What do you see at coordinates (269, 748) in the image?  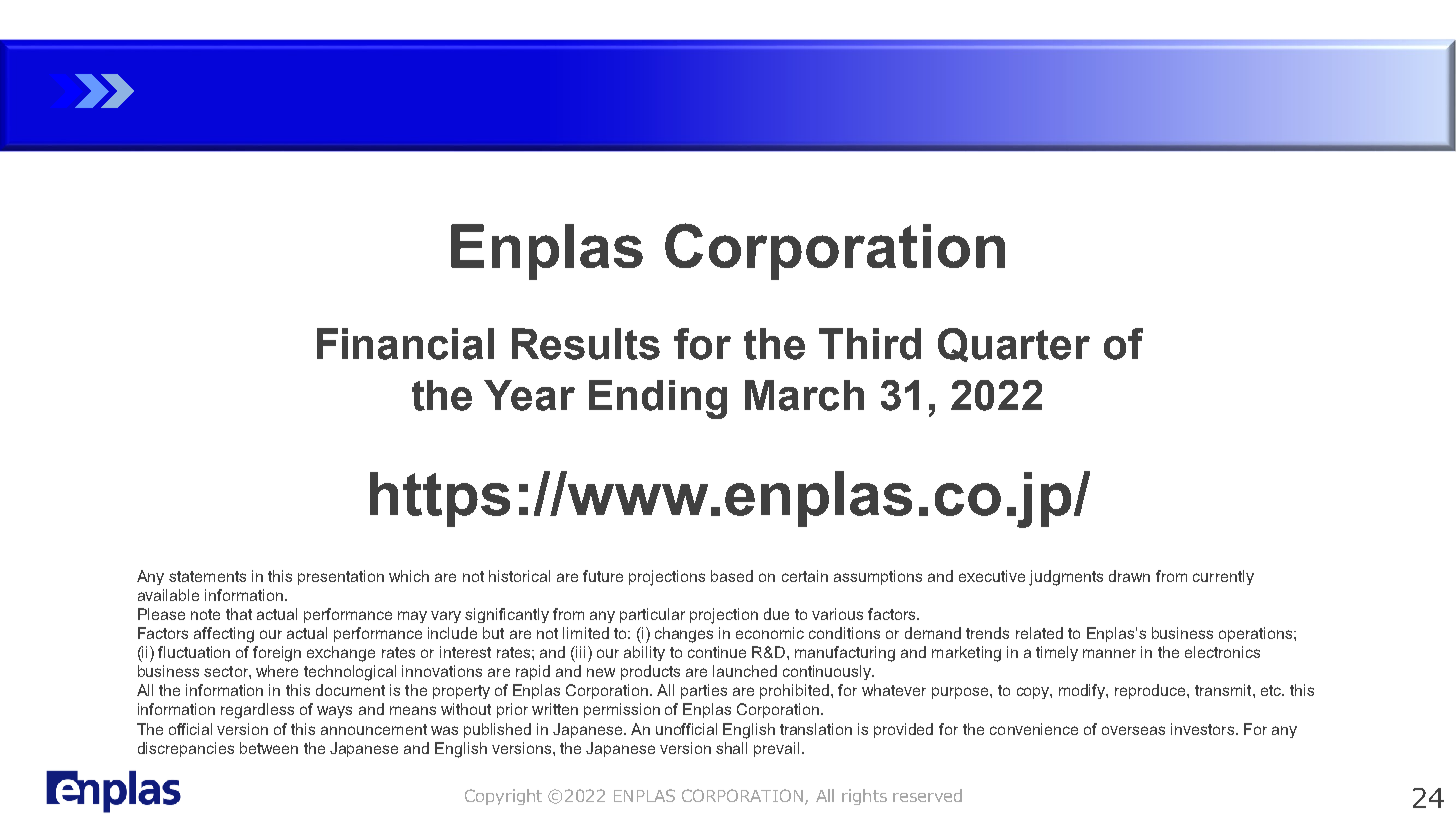 I see `between` at bounding box center [269, 748].
